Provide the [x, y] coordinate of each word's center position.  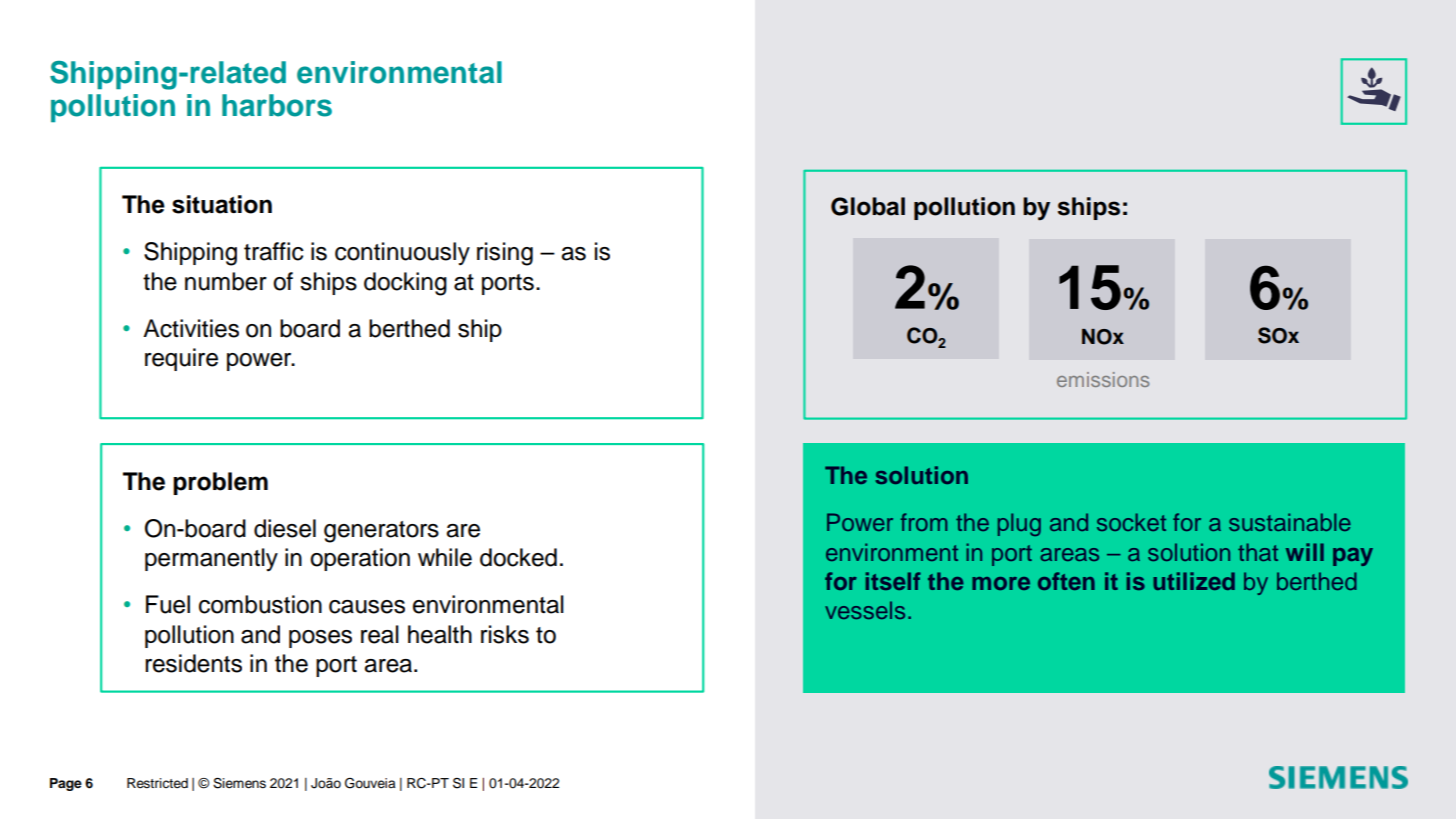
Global [868, 206]
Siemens [239, 783]
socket [1131, 522]
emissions [1103, 379]
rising [505, 254]
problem [220, 483]
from [923, 522]
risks [505, 634]
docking [405, 284]
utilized [1194, 581]
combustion [260, 604]
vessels [865, 610]
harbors [277, 105]
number [226, 281]
